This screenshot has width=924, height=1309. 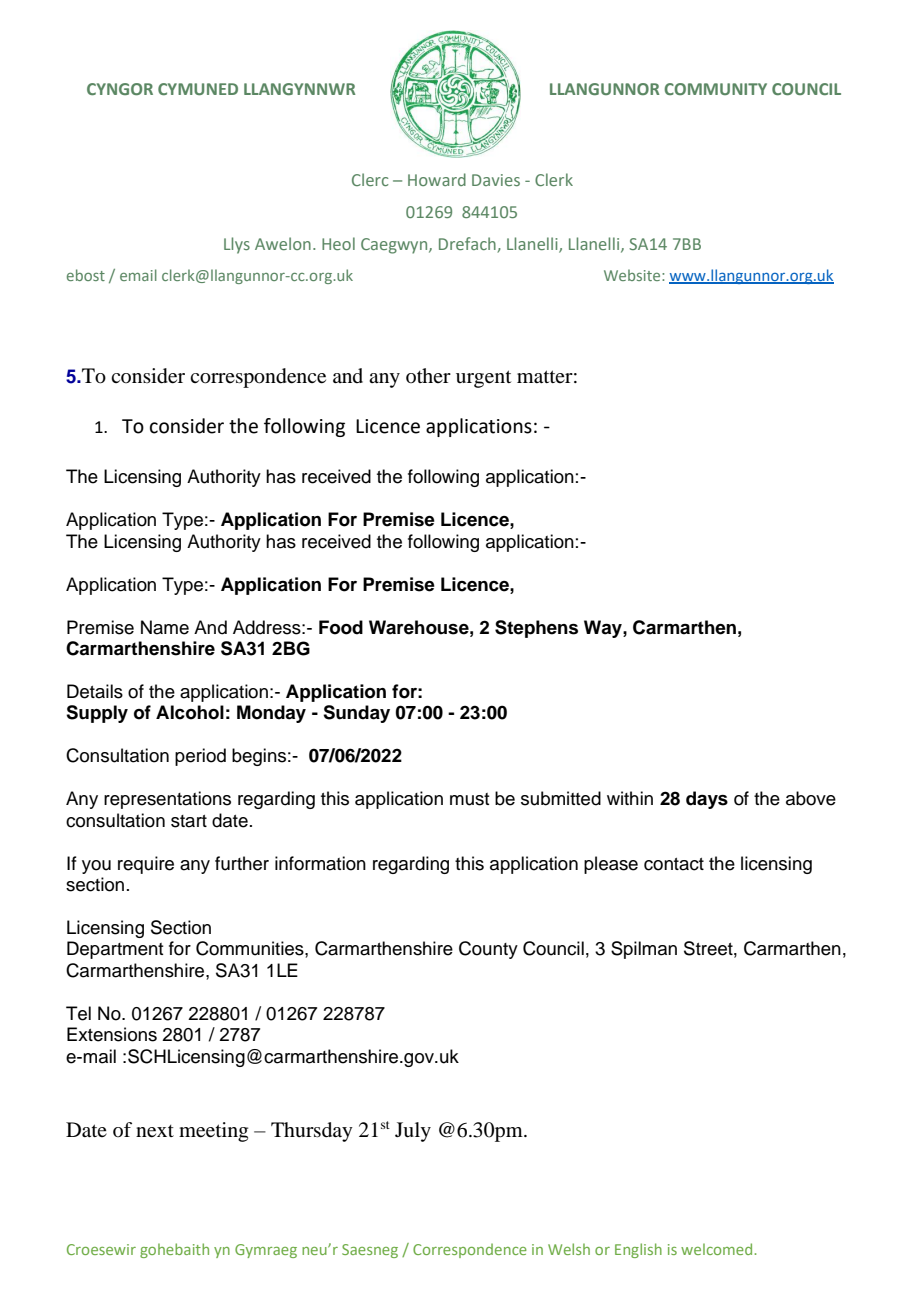 What do you see at coordinates (674, 864) in the screenshot?
I see `contact` at bounding box center [674, 864].
